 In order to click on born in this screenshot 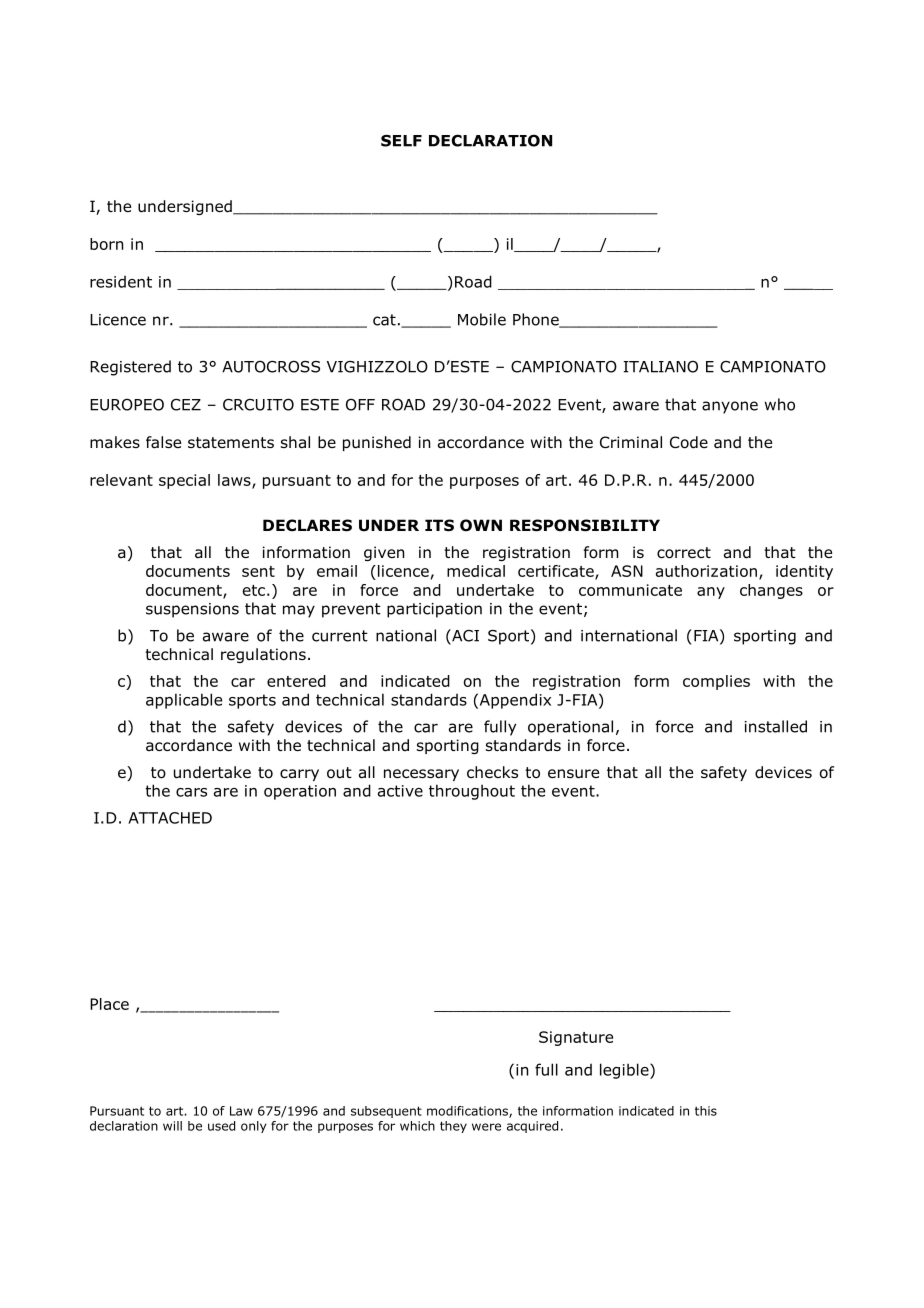, I will do `click(106, 244)`.
